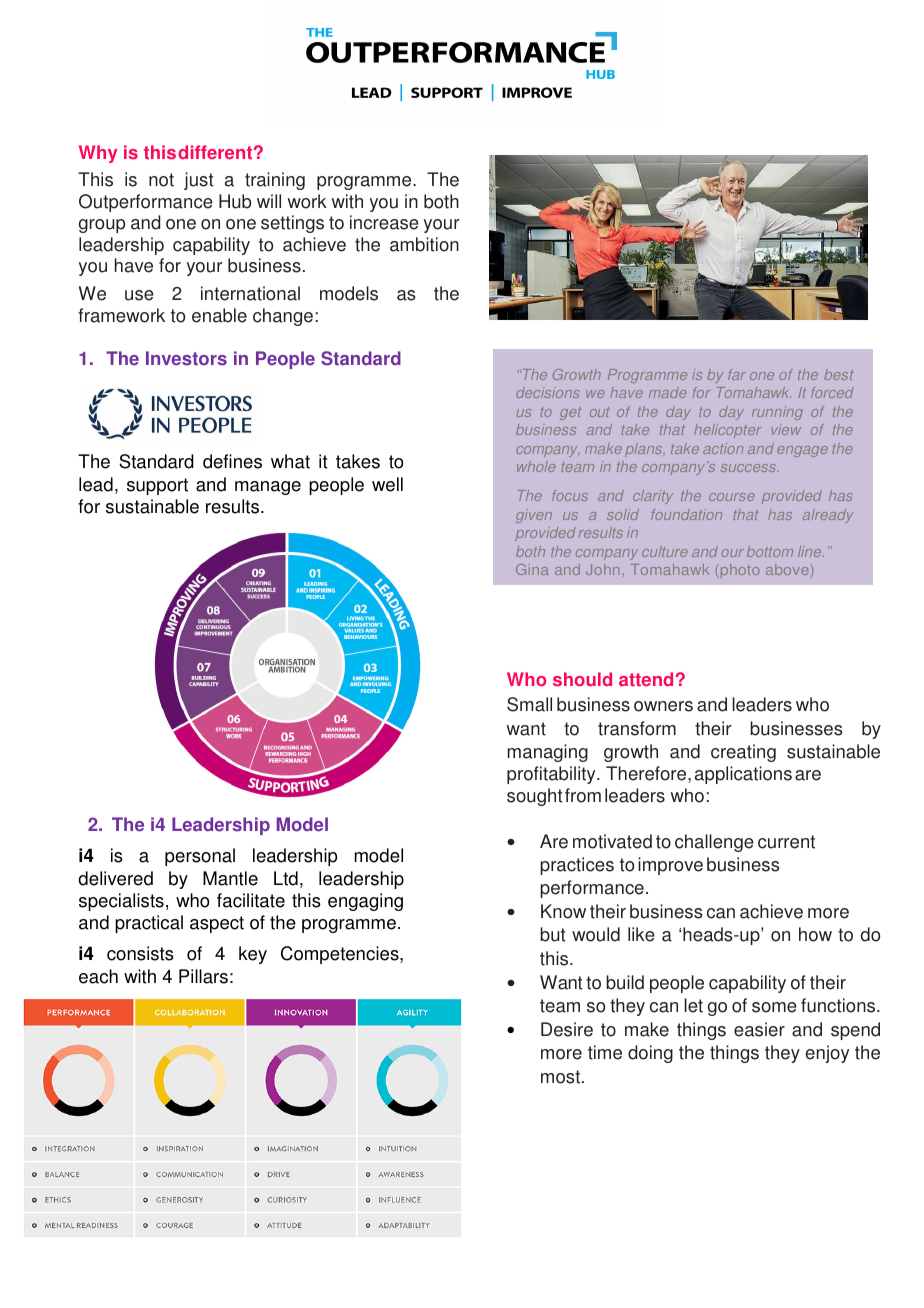 The width and height of the image is (924, 1308). What do you see at coordinates (200, 857) in the image?
I see `personal` at bounding box center [200, 857].
